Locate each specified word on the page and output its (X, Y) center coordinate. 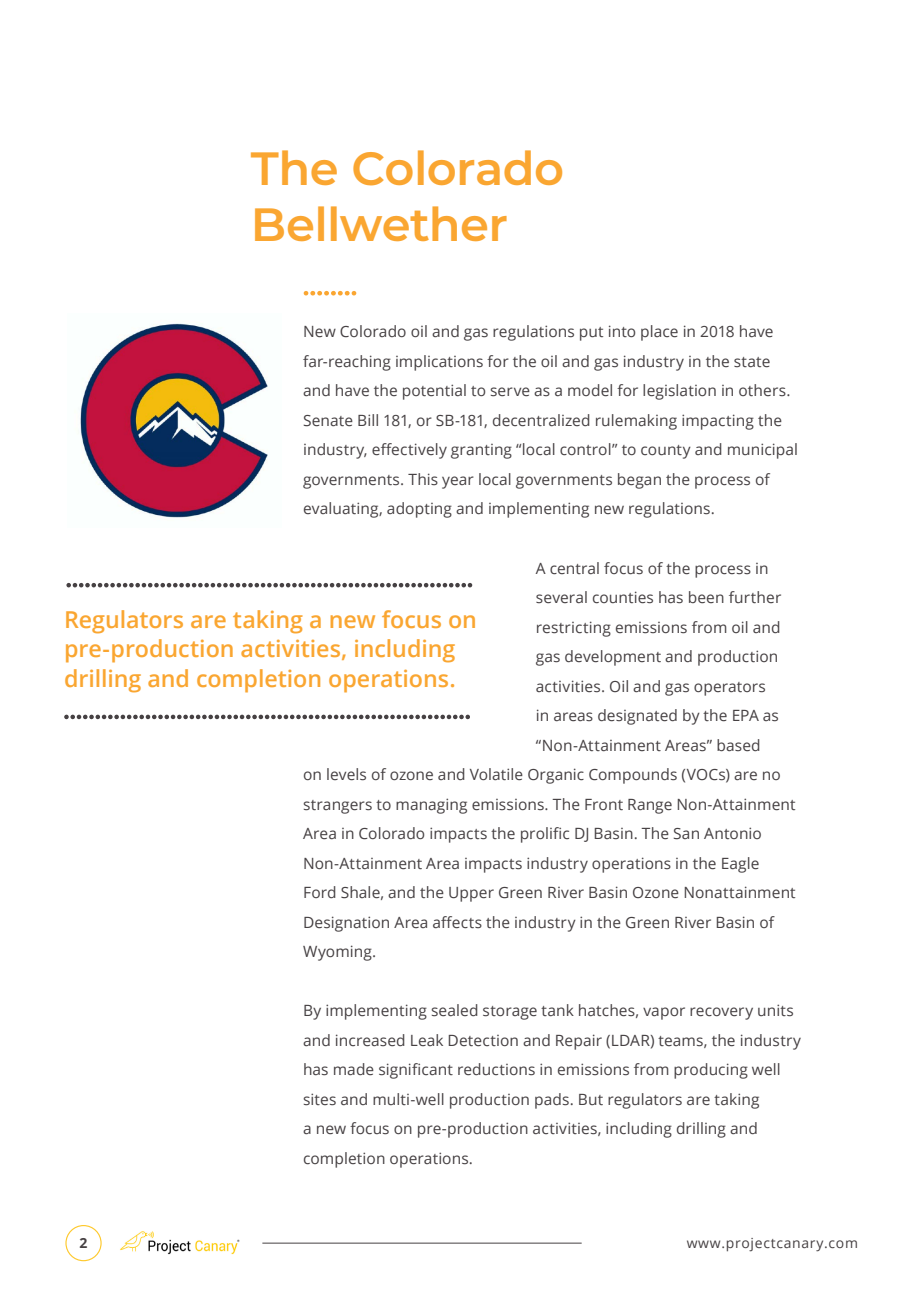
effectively (409, 451)
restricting (574, 629)
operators (729, 689)
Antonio (732, 833)
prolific (545, 835)
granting (481, 451)
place (659, 333)
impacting (718, 422)
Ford (320, 892)
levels (346, 774)
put (591, 334)
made (354, 1069)
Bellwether (381, 223)
